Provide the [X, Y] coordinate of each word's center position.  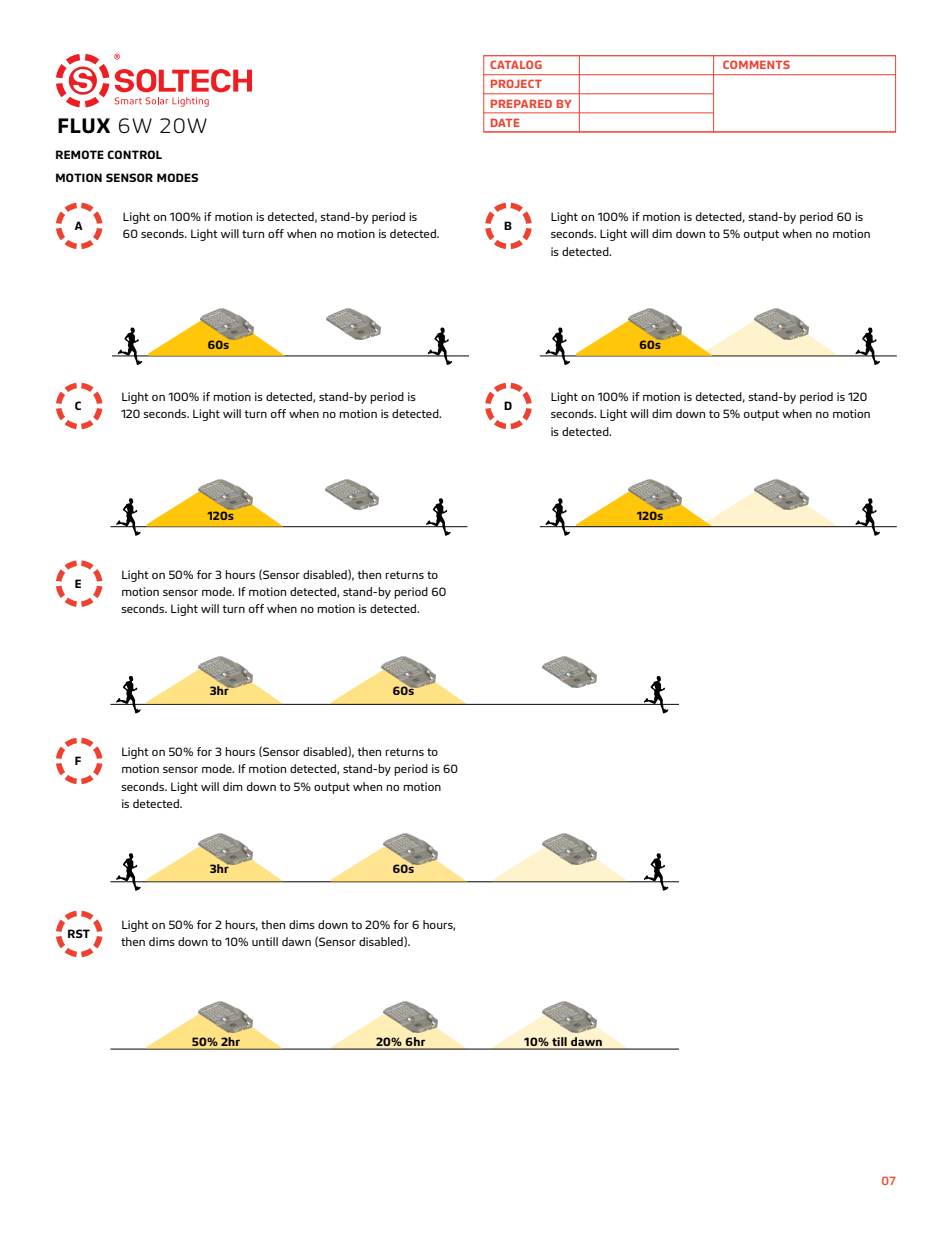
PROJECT [516, 83]
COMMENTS [756, 64]
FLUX [84, 126]
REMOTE [80, 154]
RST [79, 933]
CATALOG [516, 64]
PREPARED [521, 104]
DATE [505, 123]
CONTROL [134, 154]
